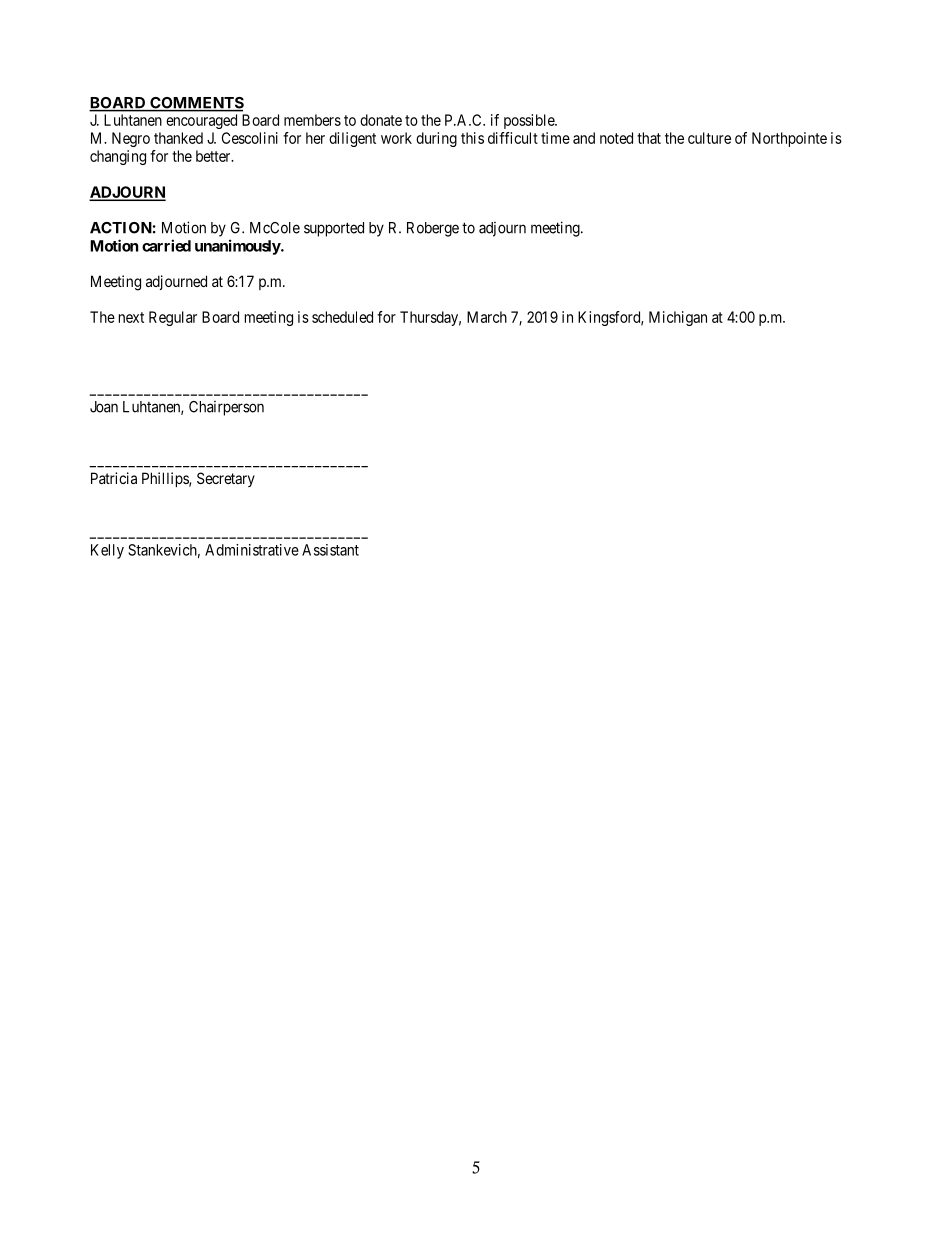  Describe the element at coordinates (330, 550) in the screenshot. I see `Assistant` at that location.
